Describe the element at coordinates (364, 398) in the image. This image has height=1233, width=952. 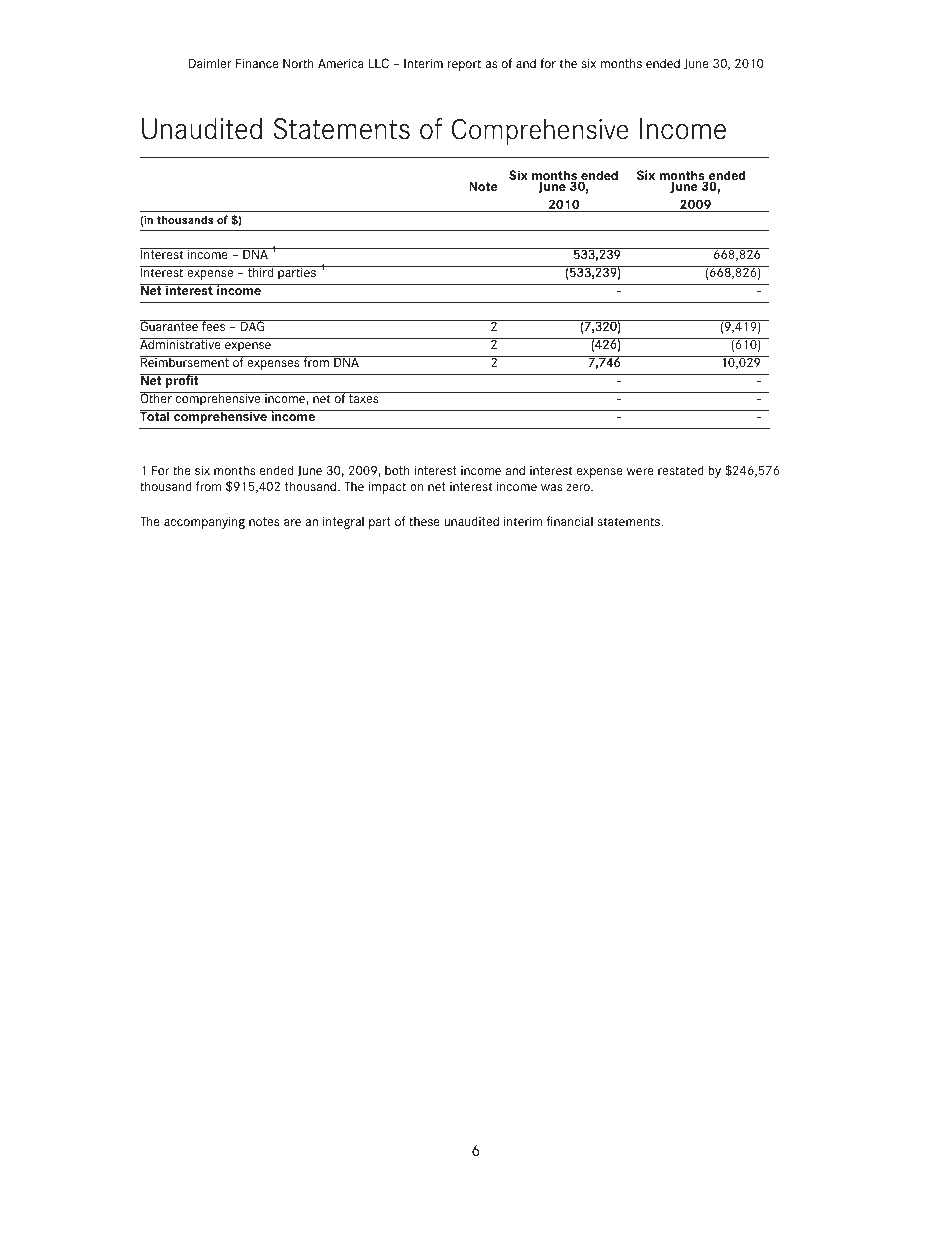
I see `taxes` at that location.
